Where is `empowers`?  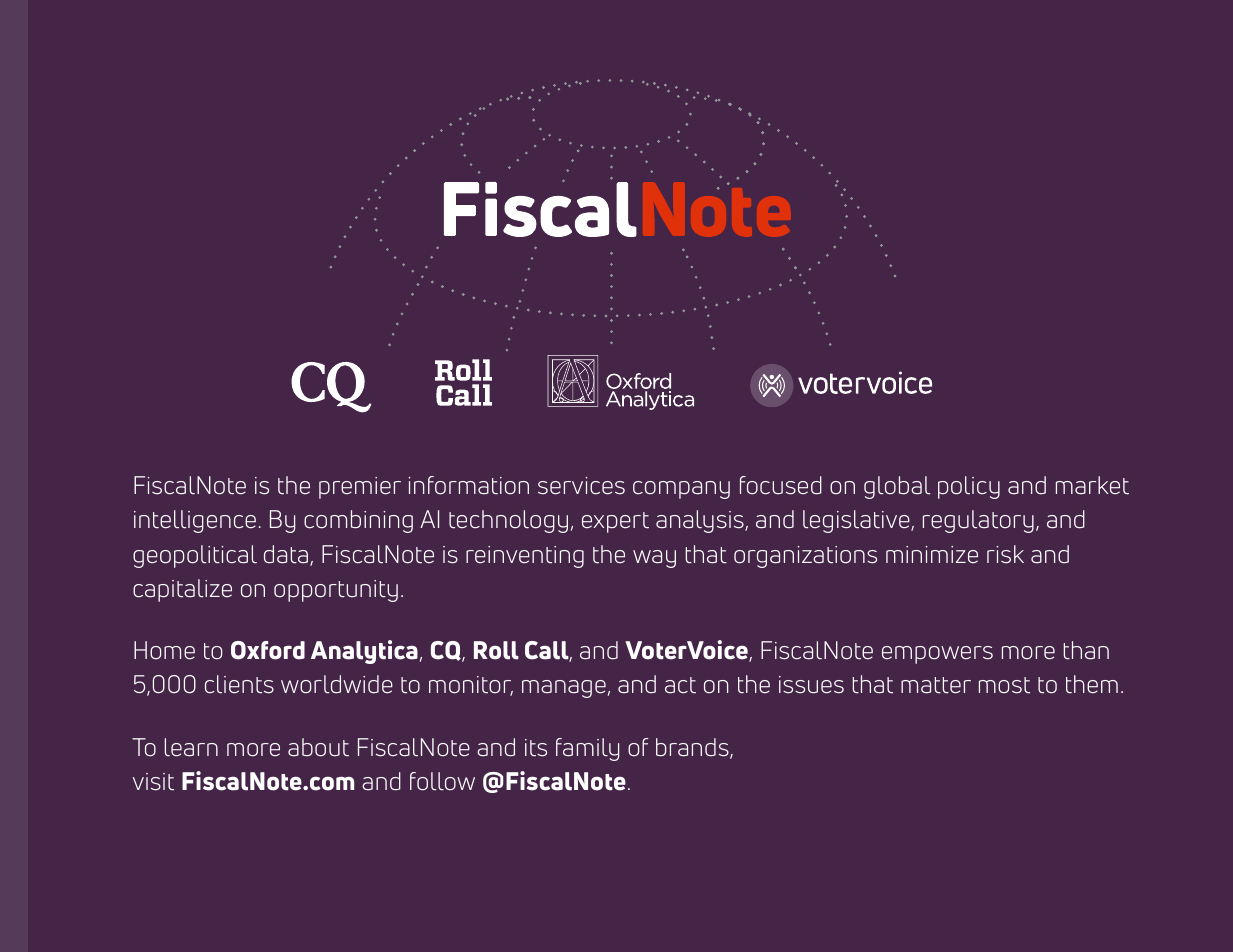
empowers is located at coordinates (937, 655).
